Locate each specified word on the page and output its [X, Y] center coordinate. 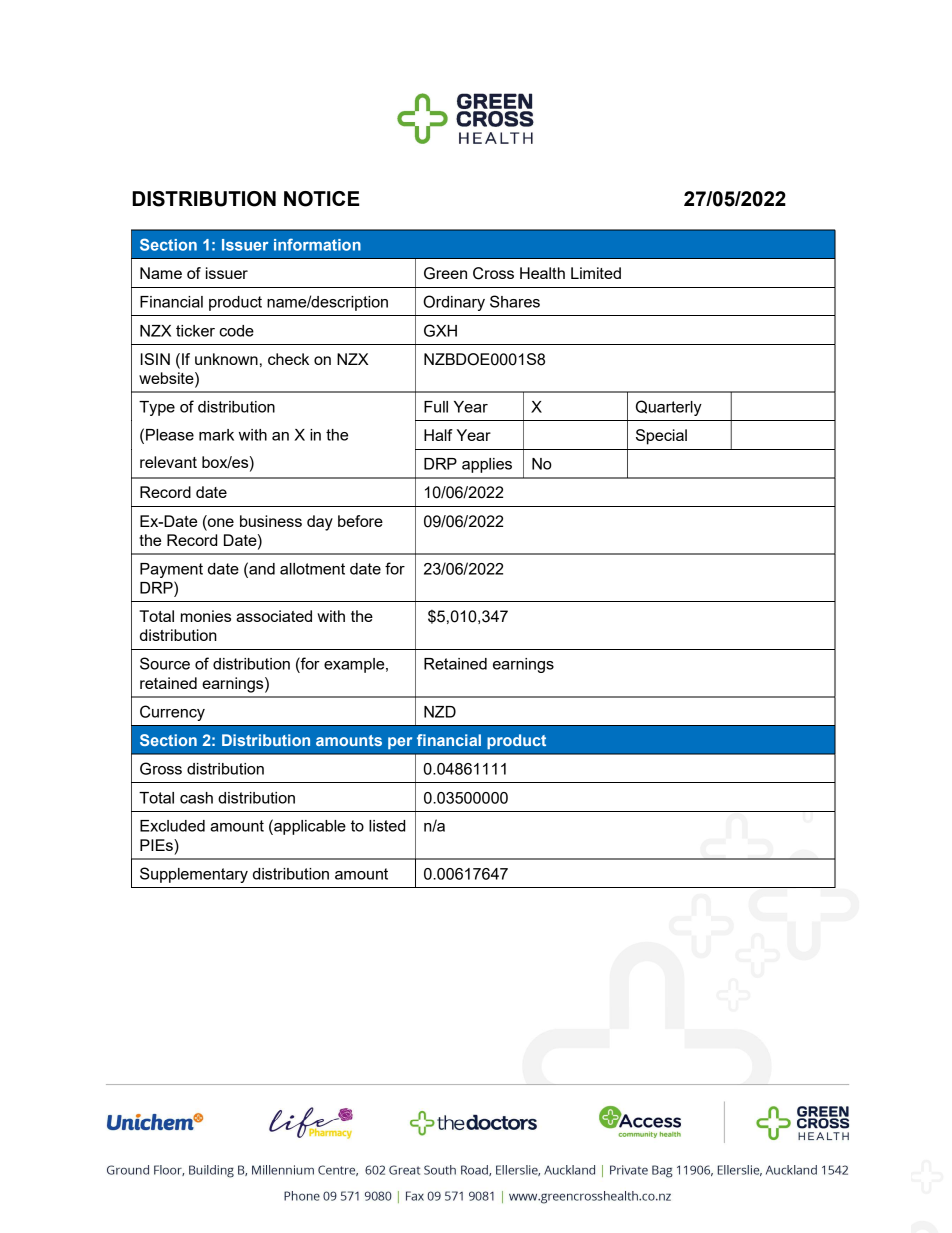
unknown [226, 359]
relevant [168, 462]
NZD [440, 712]
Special [661, 437]
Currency [172, 713]
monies [206, 616]
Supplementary [194, 875]
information [317, 244]
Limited [596, 273]
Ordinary [454, 303]
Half [438, 435]
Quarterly [669, 408]
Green [445, 273]
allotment [312, 569]
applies [487, 465]
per [400, 743]
